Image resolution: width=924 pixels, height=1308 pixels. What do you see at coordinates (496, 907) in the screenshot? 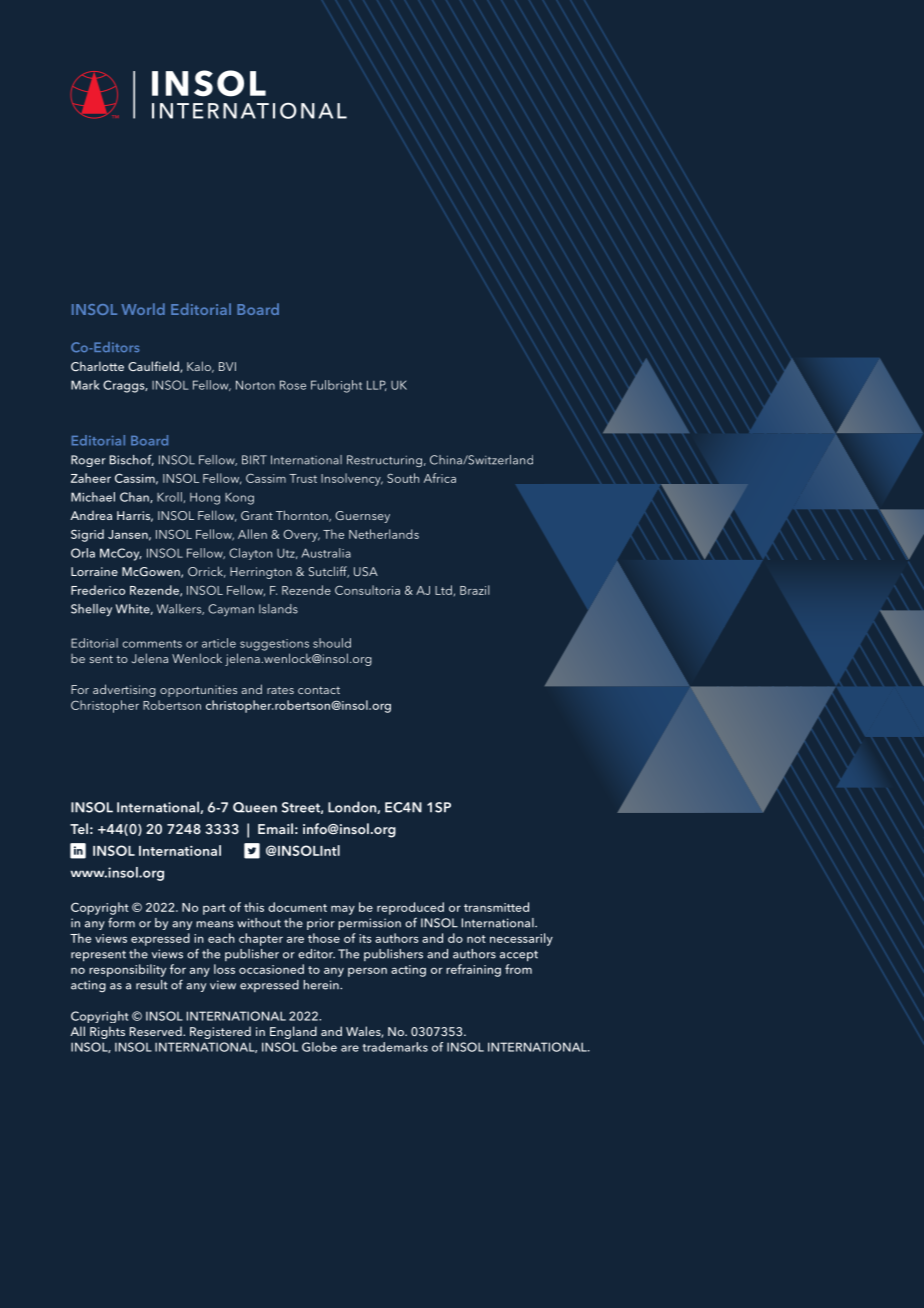
I see `transmitted` at bounding box center [496, 907].
